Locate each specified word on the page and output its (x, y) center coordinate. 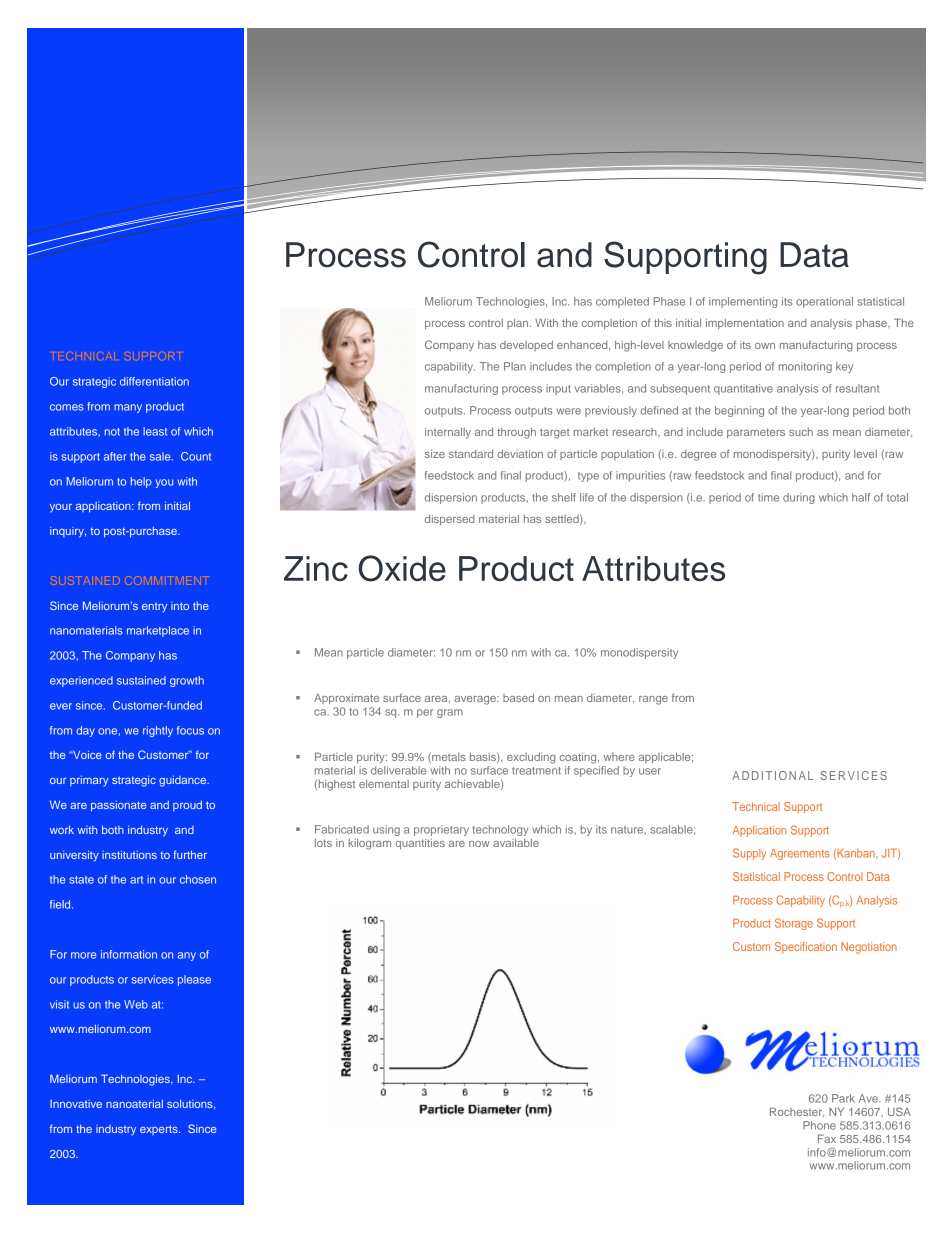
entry (154, 608)
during (799, 498)
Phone (819, 1125)
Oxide (402, 568)
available (516, 843)
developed (526, 346)
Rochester (797, 1112)
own (765, 346)
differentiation (154, 381)
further (190, 854)
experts (160, 1130)
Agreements (800, 854)
